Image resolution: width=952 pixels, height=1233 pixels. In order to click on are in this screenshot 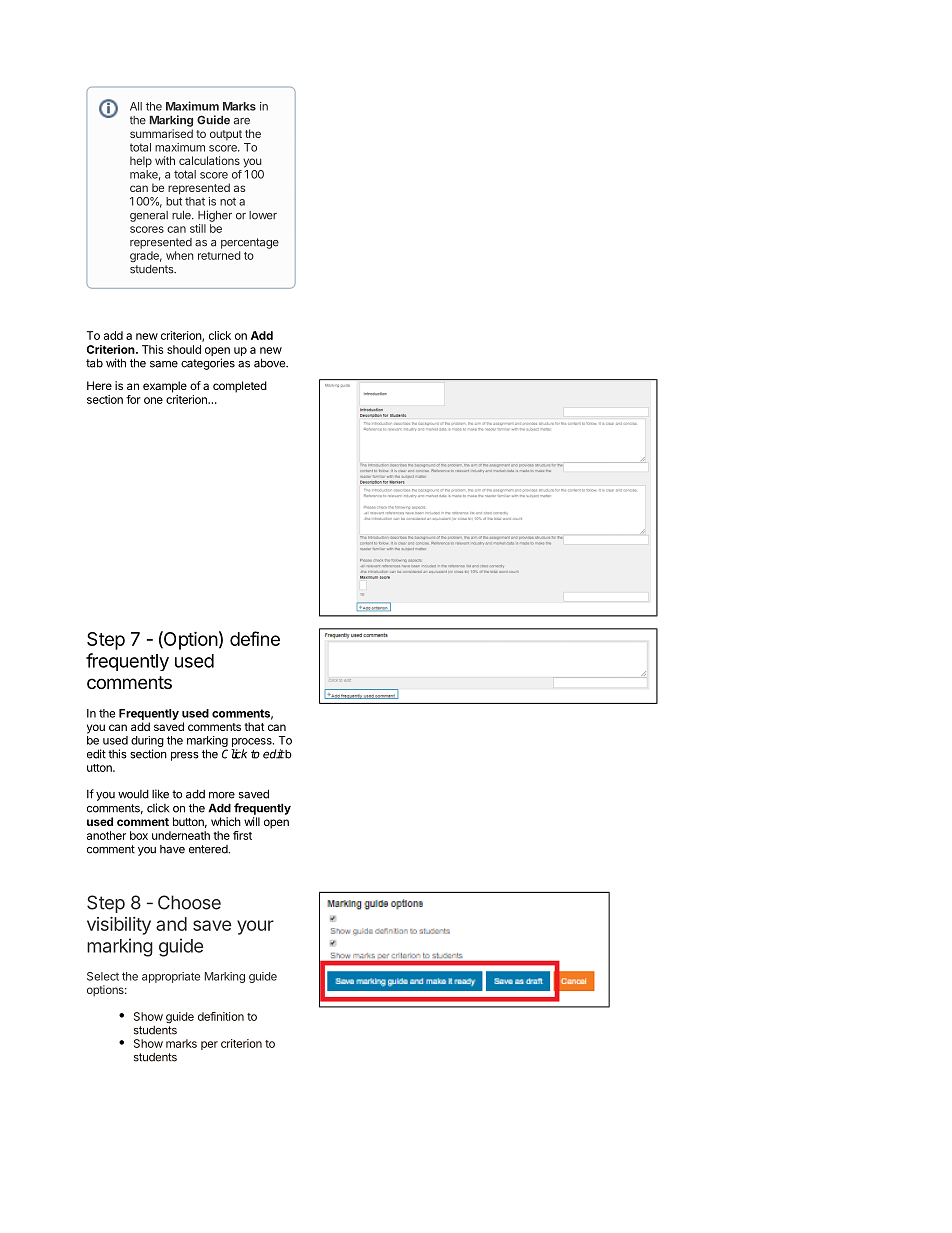, I will do `click(242, 121)`.
